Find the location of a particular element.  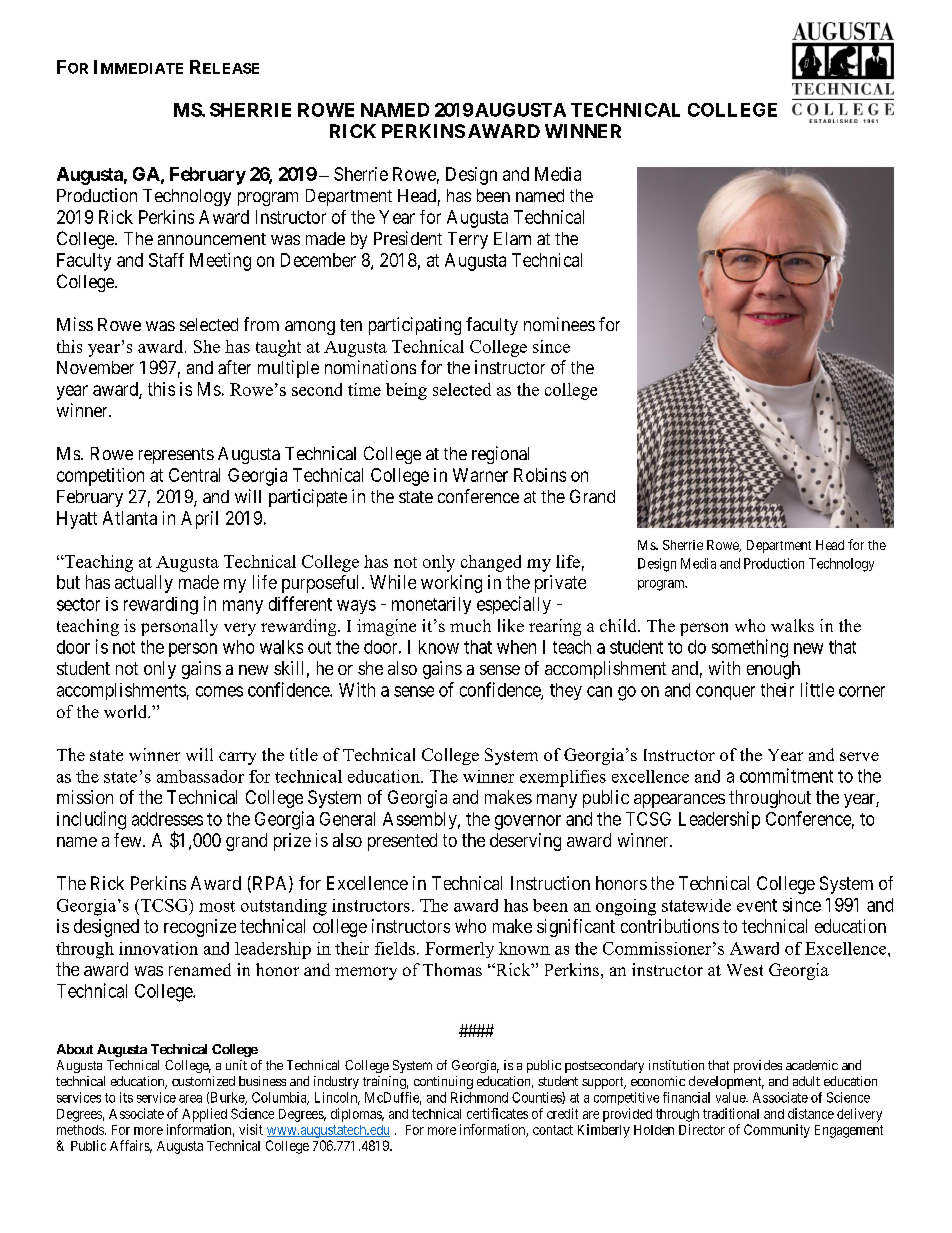

working is located at coordinates (451, 584).
